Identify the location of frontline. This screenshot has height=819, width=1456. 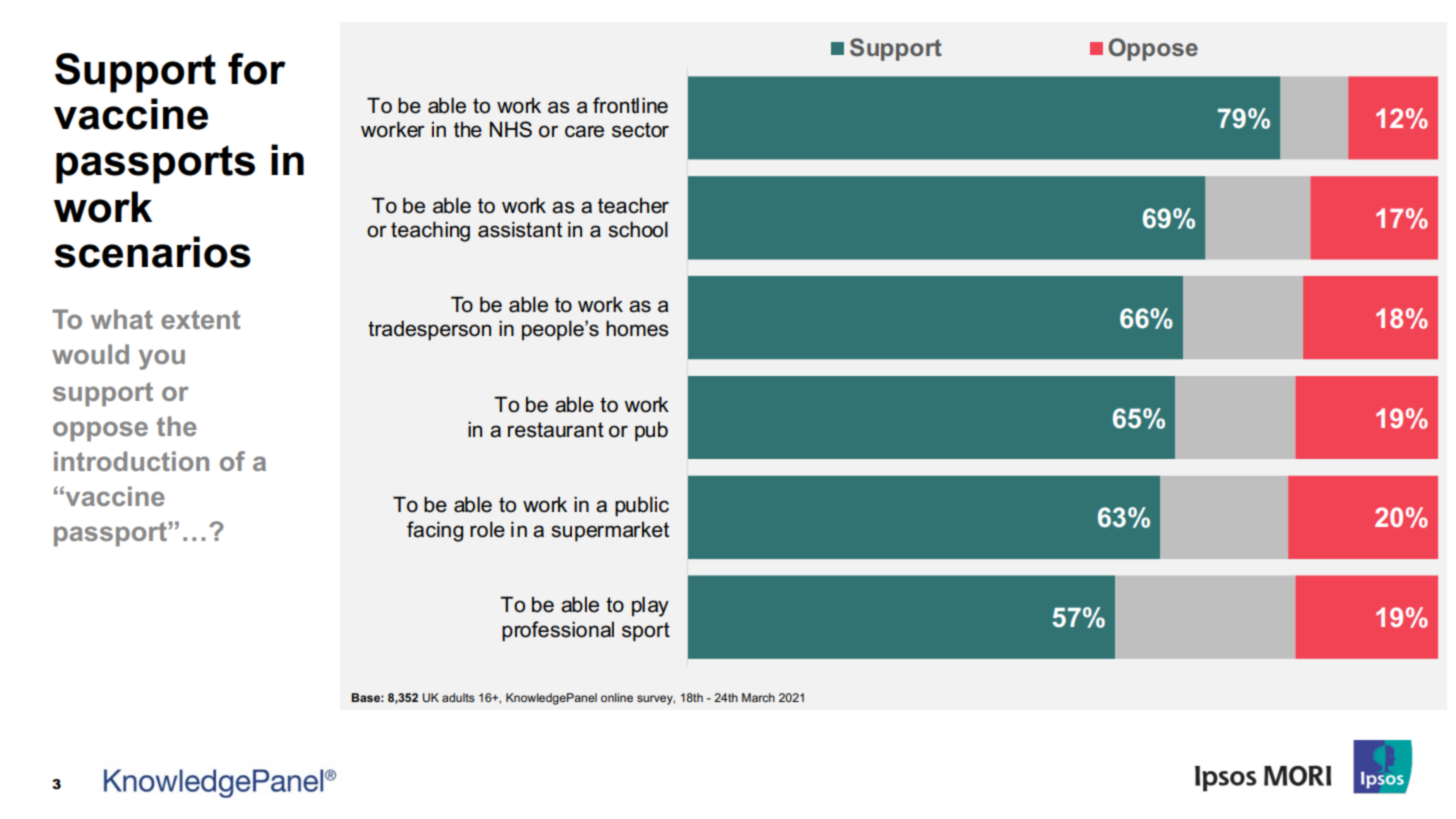
(630, 105).
